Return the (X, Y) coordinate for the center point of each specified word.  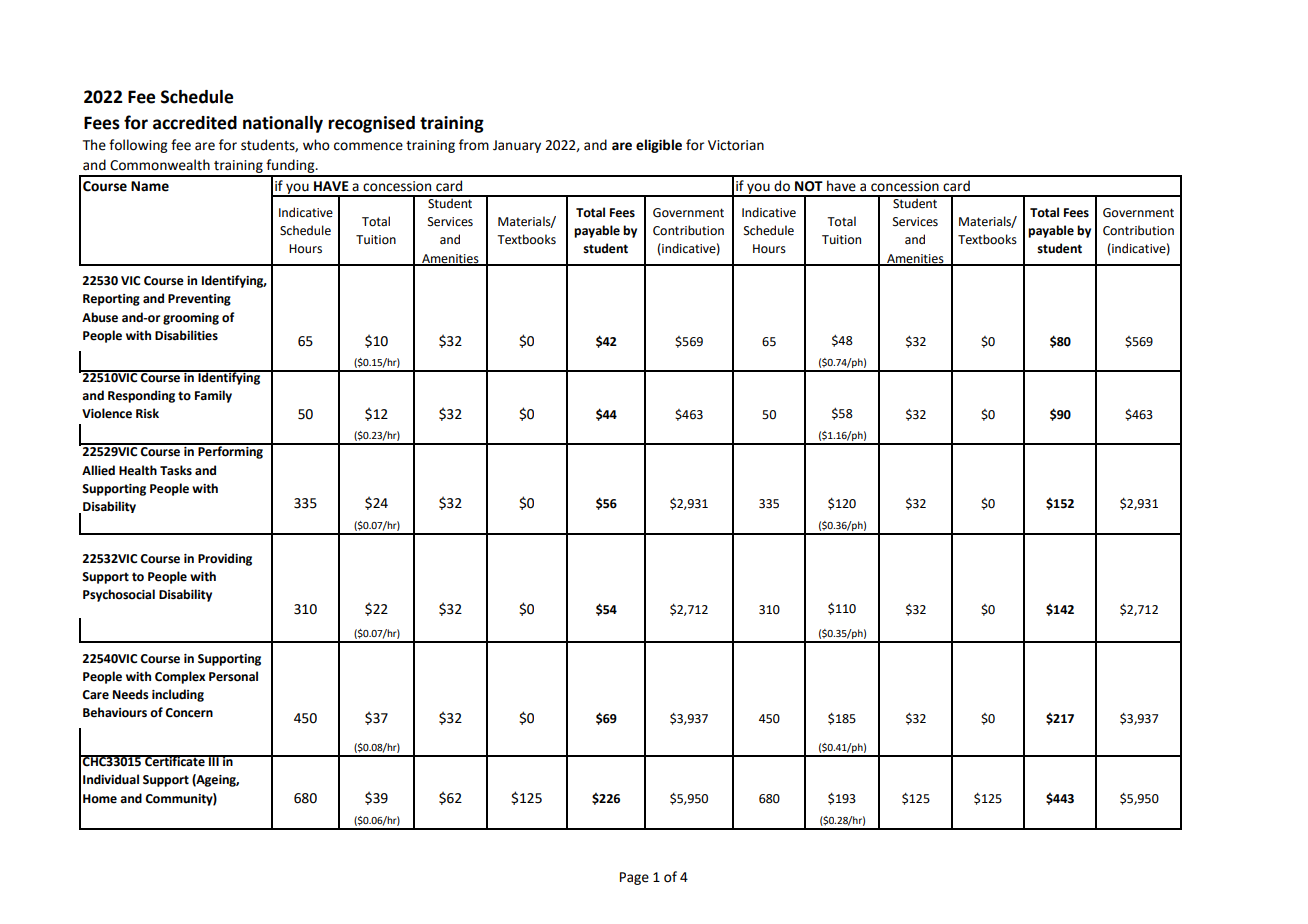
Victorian (736, 145)
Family (213, 396)
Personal (233, 676)
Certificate (175, 761)
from (474, 145)
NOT (809, 186)
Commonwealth (160, 165)
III (214, 760)
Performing (230, 451)
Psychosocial (119, 595)
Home (100, 799)
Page (634, 878)
